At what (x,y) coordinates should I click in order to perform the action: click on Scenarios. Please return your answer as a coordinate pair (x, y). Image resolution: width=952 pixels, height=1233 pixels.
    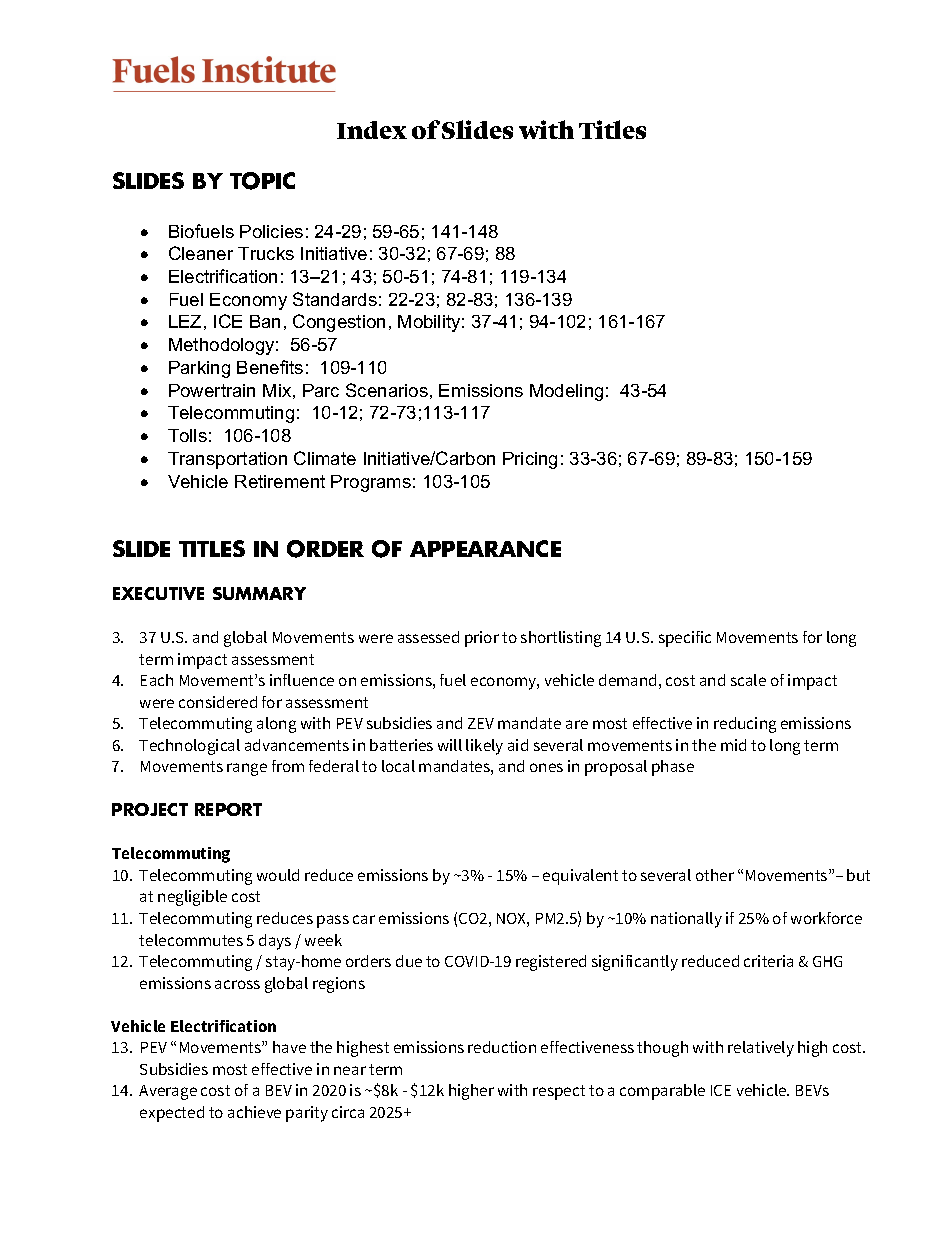
    Looking at the image, I should click on (387, 390).
